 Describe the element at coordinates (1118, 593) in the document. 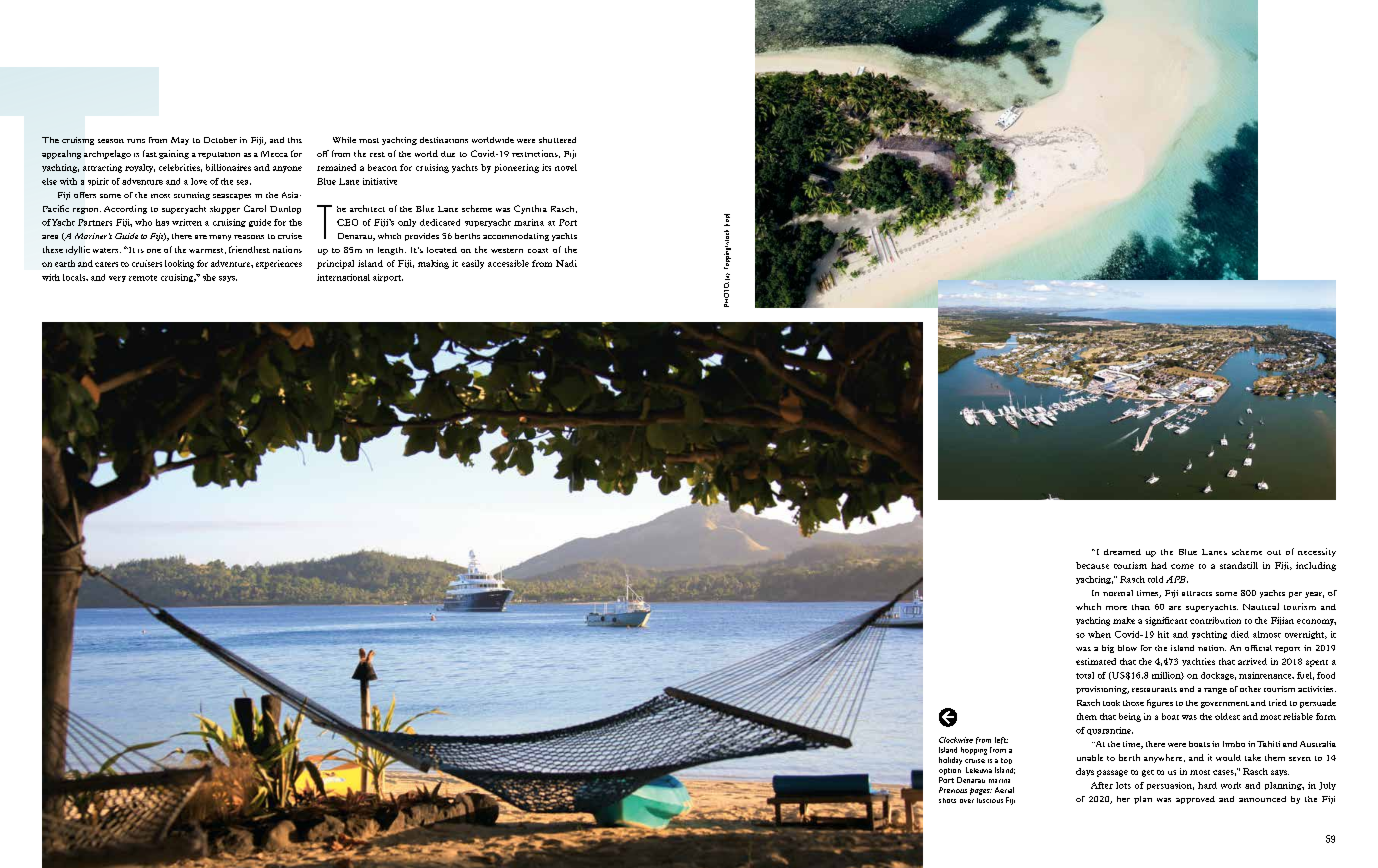

I see `normal` at that location.
